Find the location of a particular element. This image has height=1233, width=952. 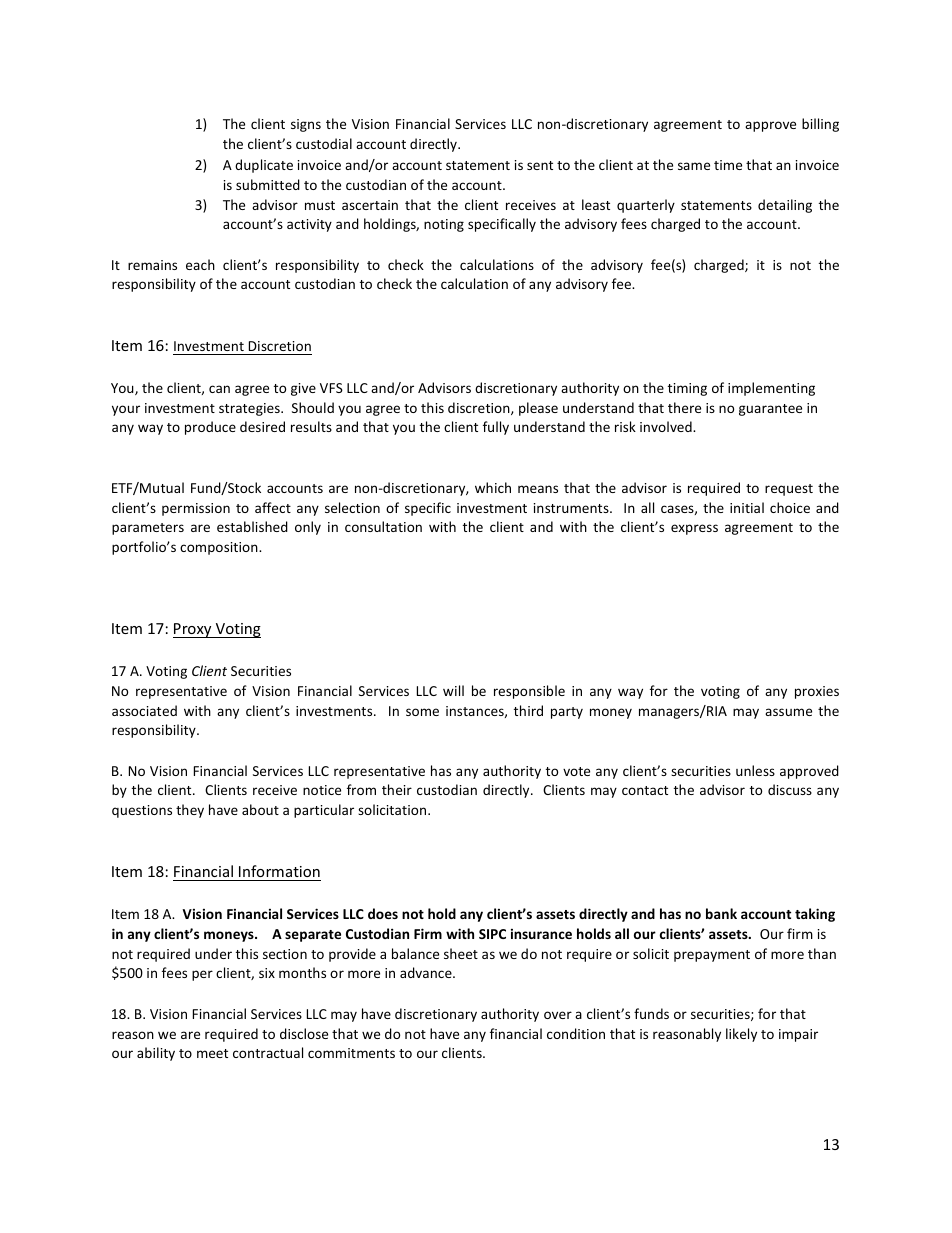

composition is located at coordinates (220, 548).
